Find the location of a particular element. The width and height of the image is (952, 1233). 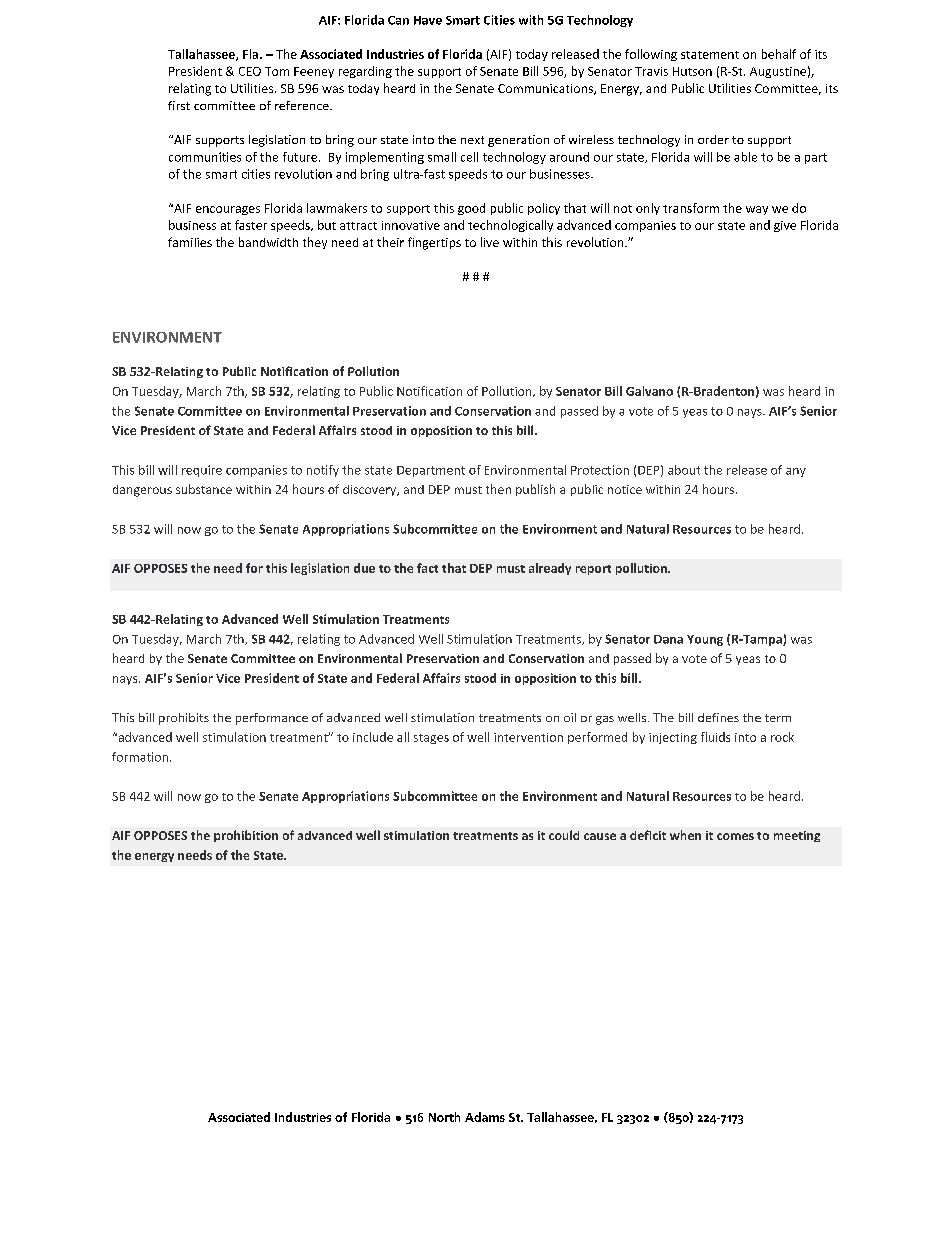

behalf is located at coordinates (779, 54).
